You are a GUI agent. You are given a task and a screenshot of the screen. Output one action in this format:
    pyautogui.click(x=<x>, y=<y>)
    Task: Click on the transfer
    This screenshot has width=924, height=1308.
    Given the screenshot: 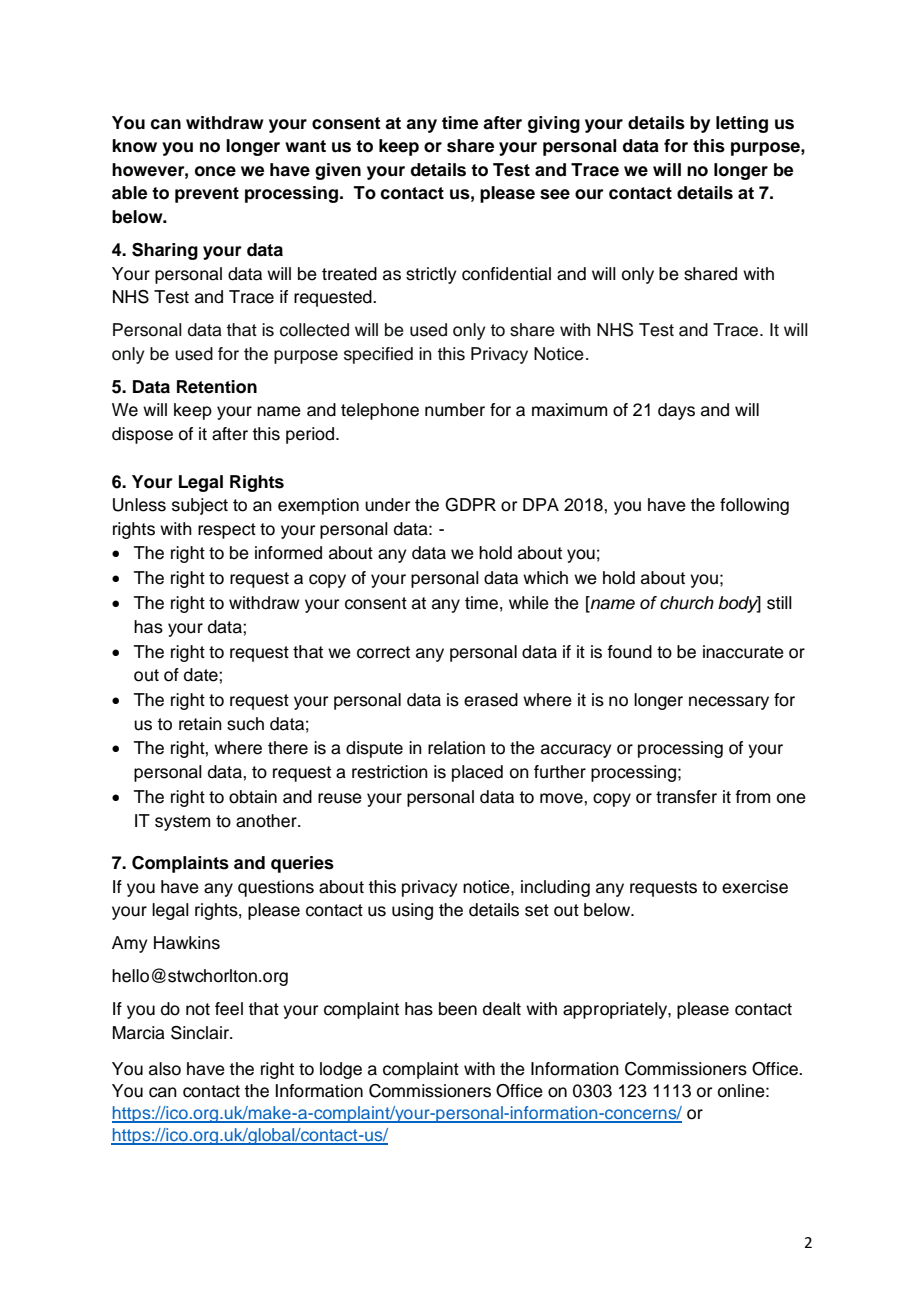 What is the action you would take?
    pyautogui.click(x=686, y=797)
